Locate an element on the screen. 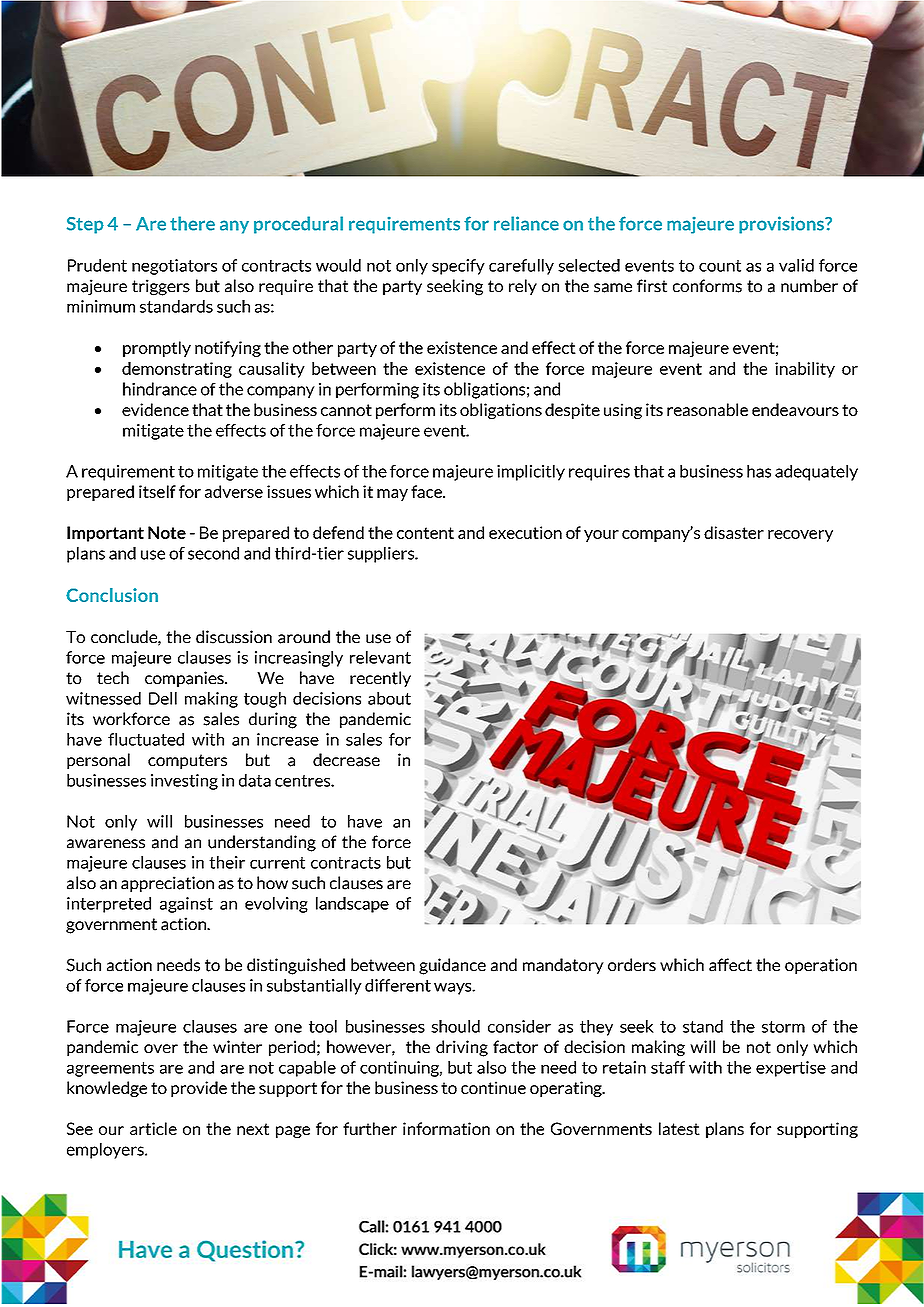 This screenshot has width=924, height=1307. about is located at coordinates (389, 698).
